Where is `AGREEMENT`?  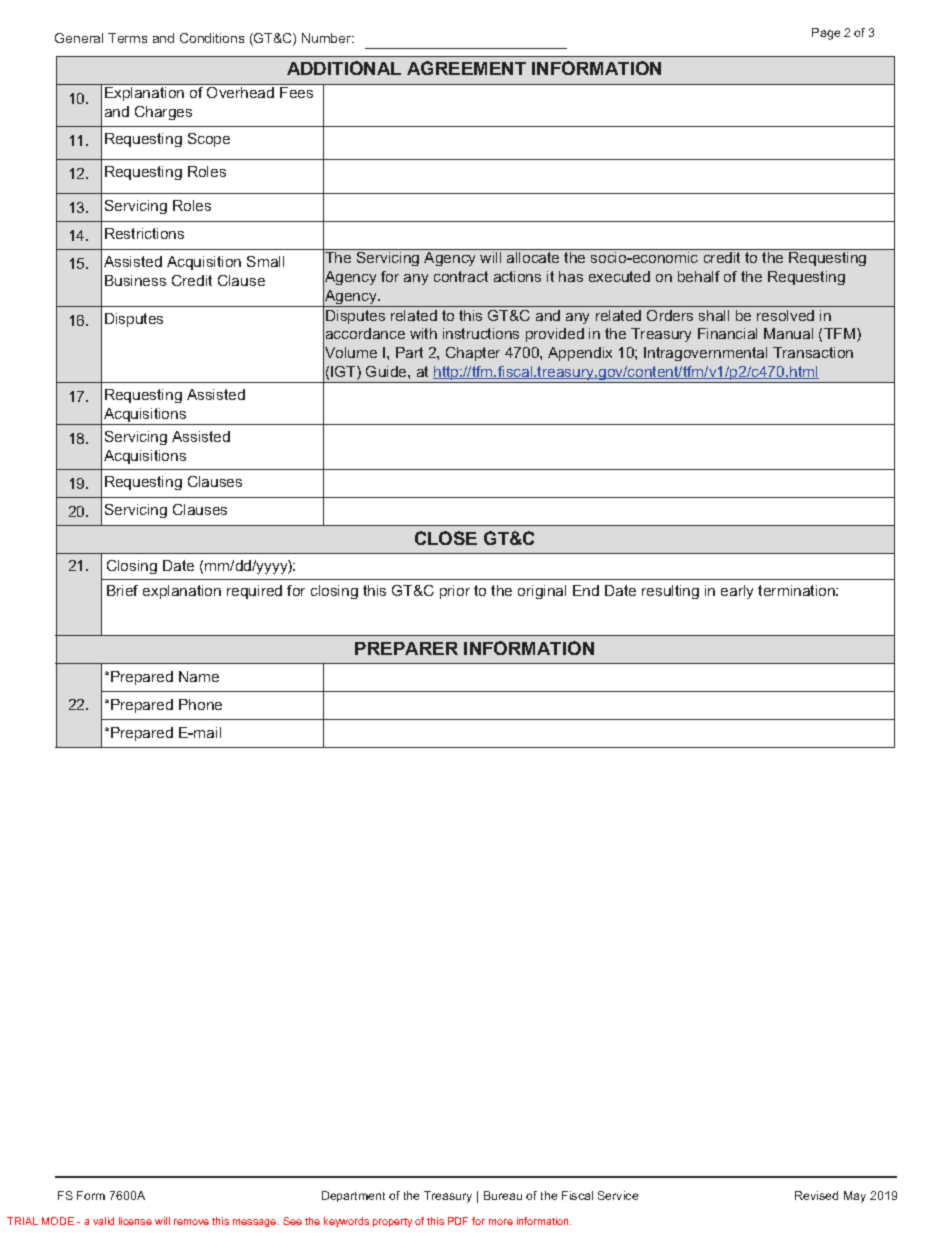 AGREEMENT is located at coordinates (466, 68).
